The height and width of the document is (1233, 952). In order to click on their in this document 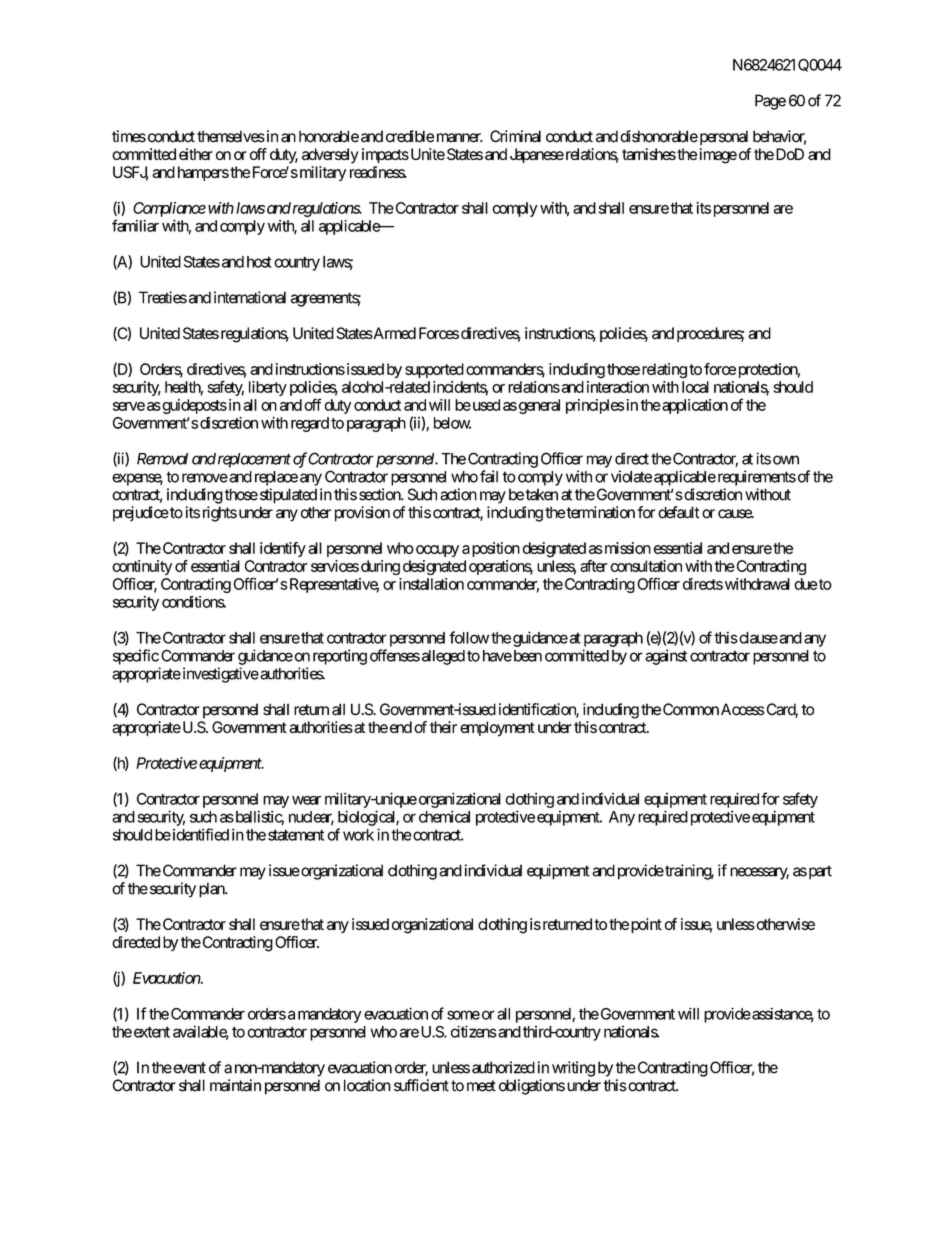, I will do `click(443, 727)`.
